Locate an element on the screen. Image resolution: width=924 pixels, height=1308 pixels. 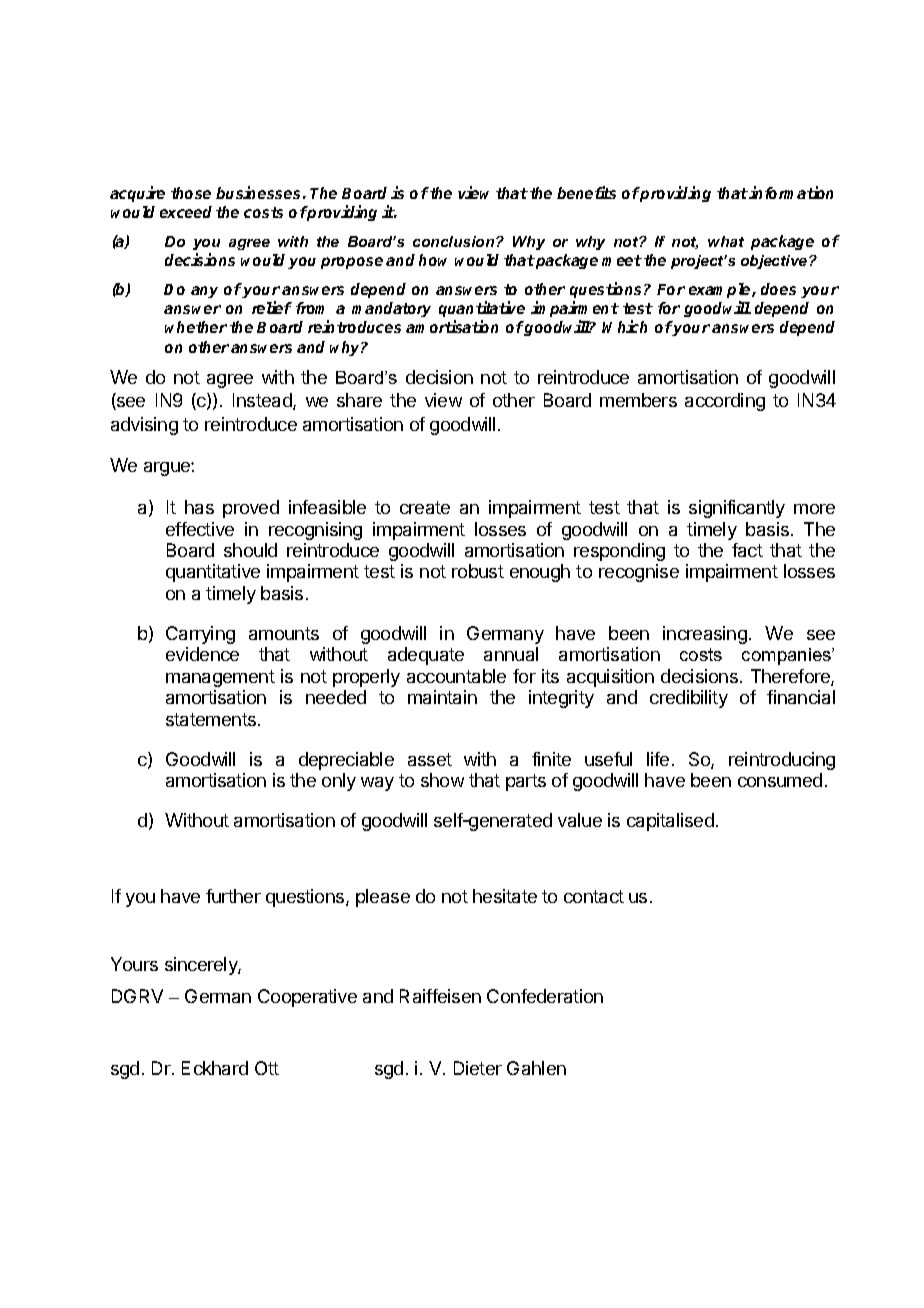
what is located at coordinates (726, 241).
